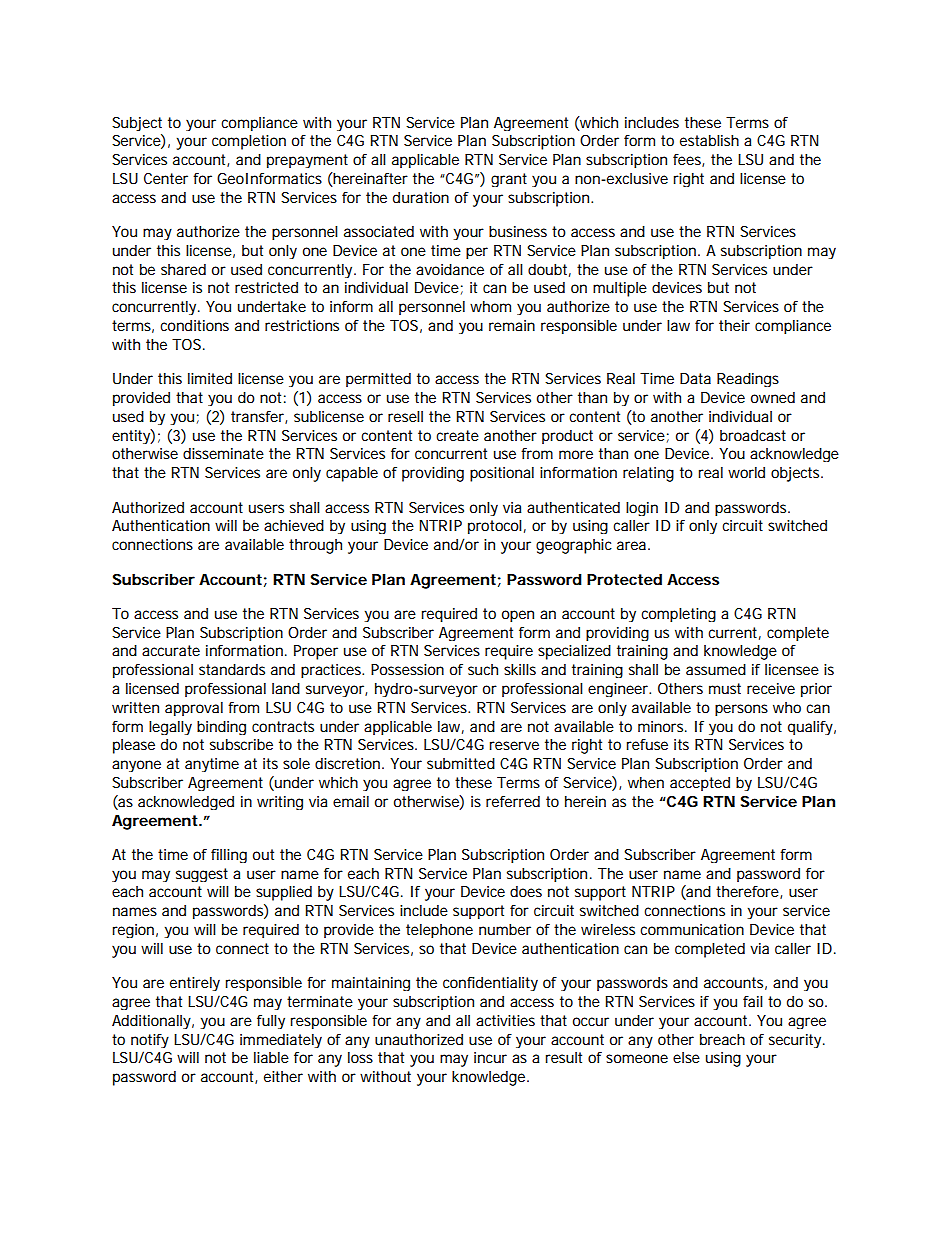 Image resolution: width=952 pixels, height=1233 pixels. I want to click on liable, so click(271, 1057).
